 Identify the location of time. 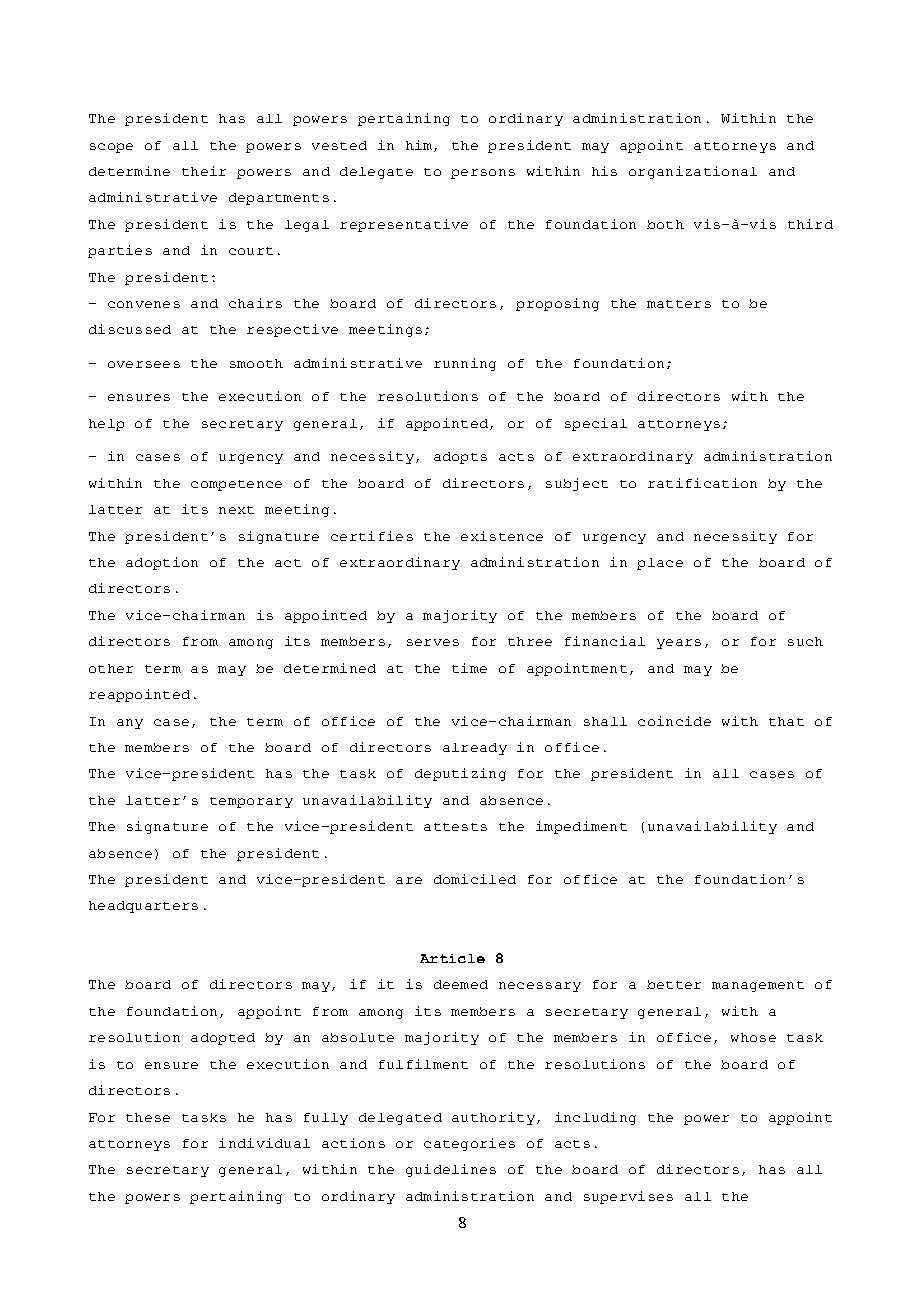
(469, 668).
